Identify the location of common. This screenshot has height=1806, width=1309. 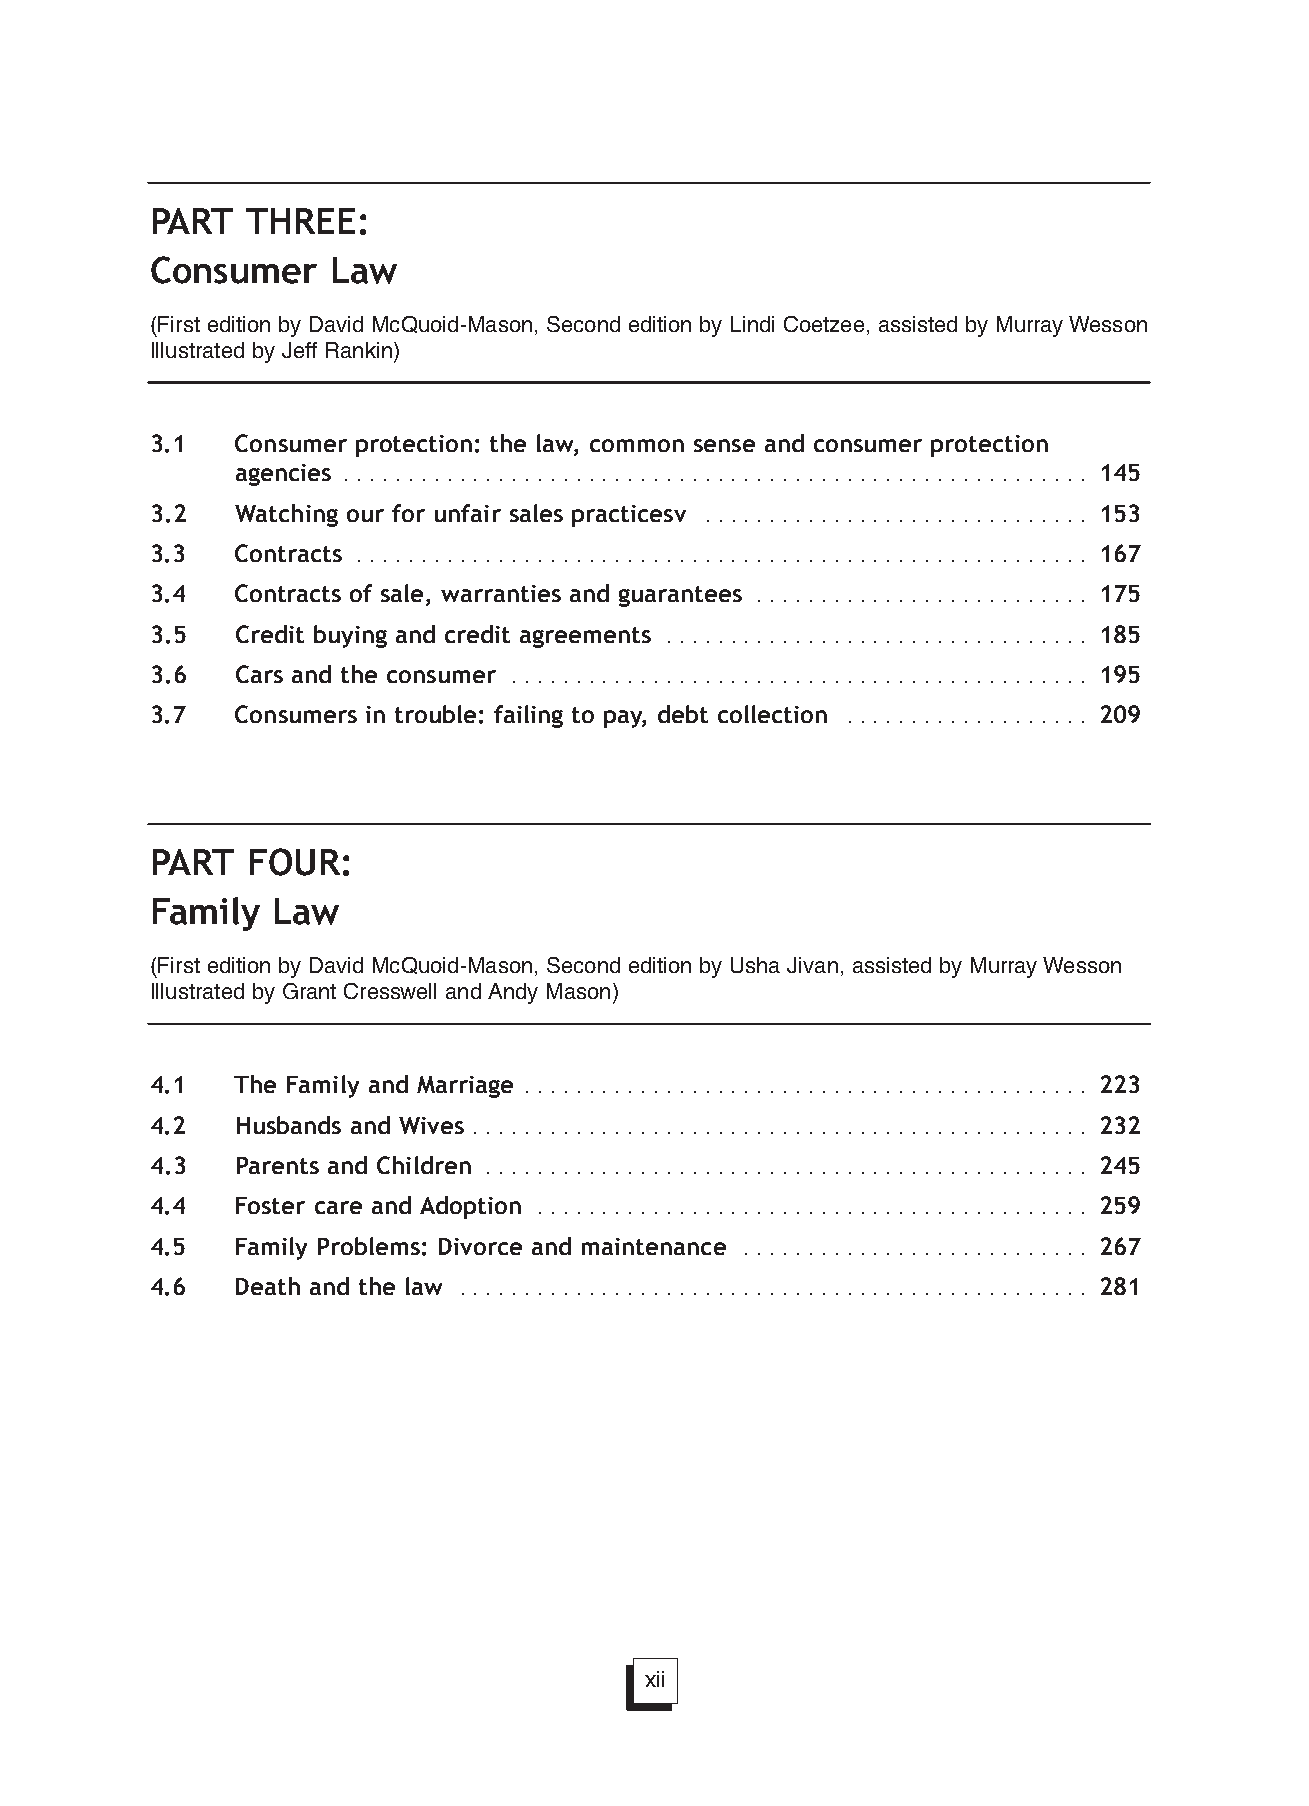
(637, 445).
